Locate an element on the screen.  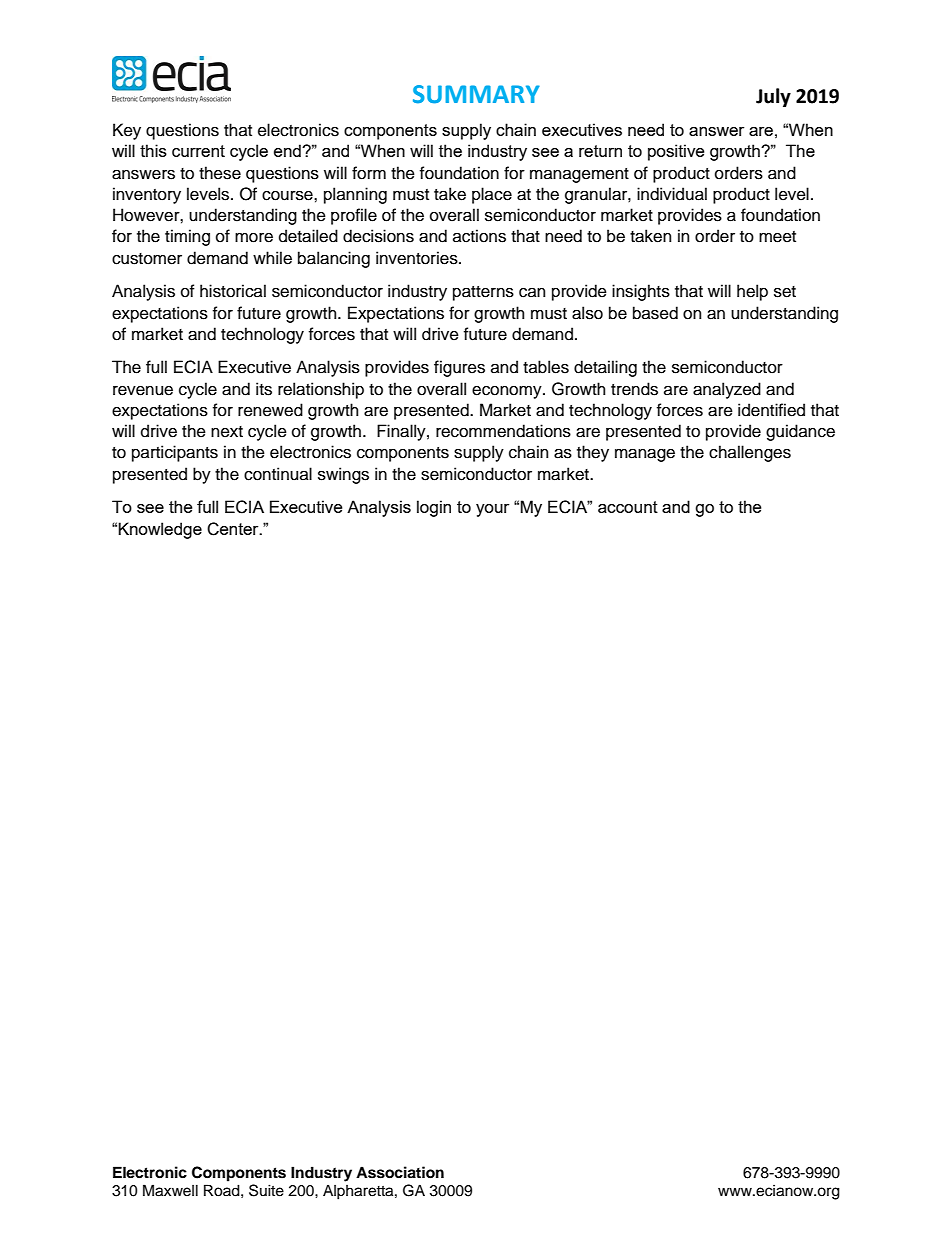
Center is located at coordinates (234, 529).
